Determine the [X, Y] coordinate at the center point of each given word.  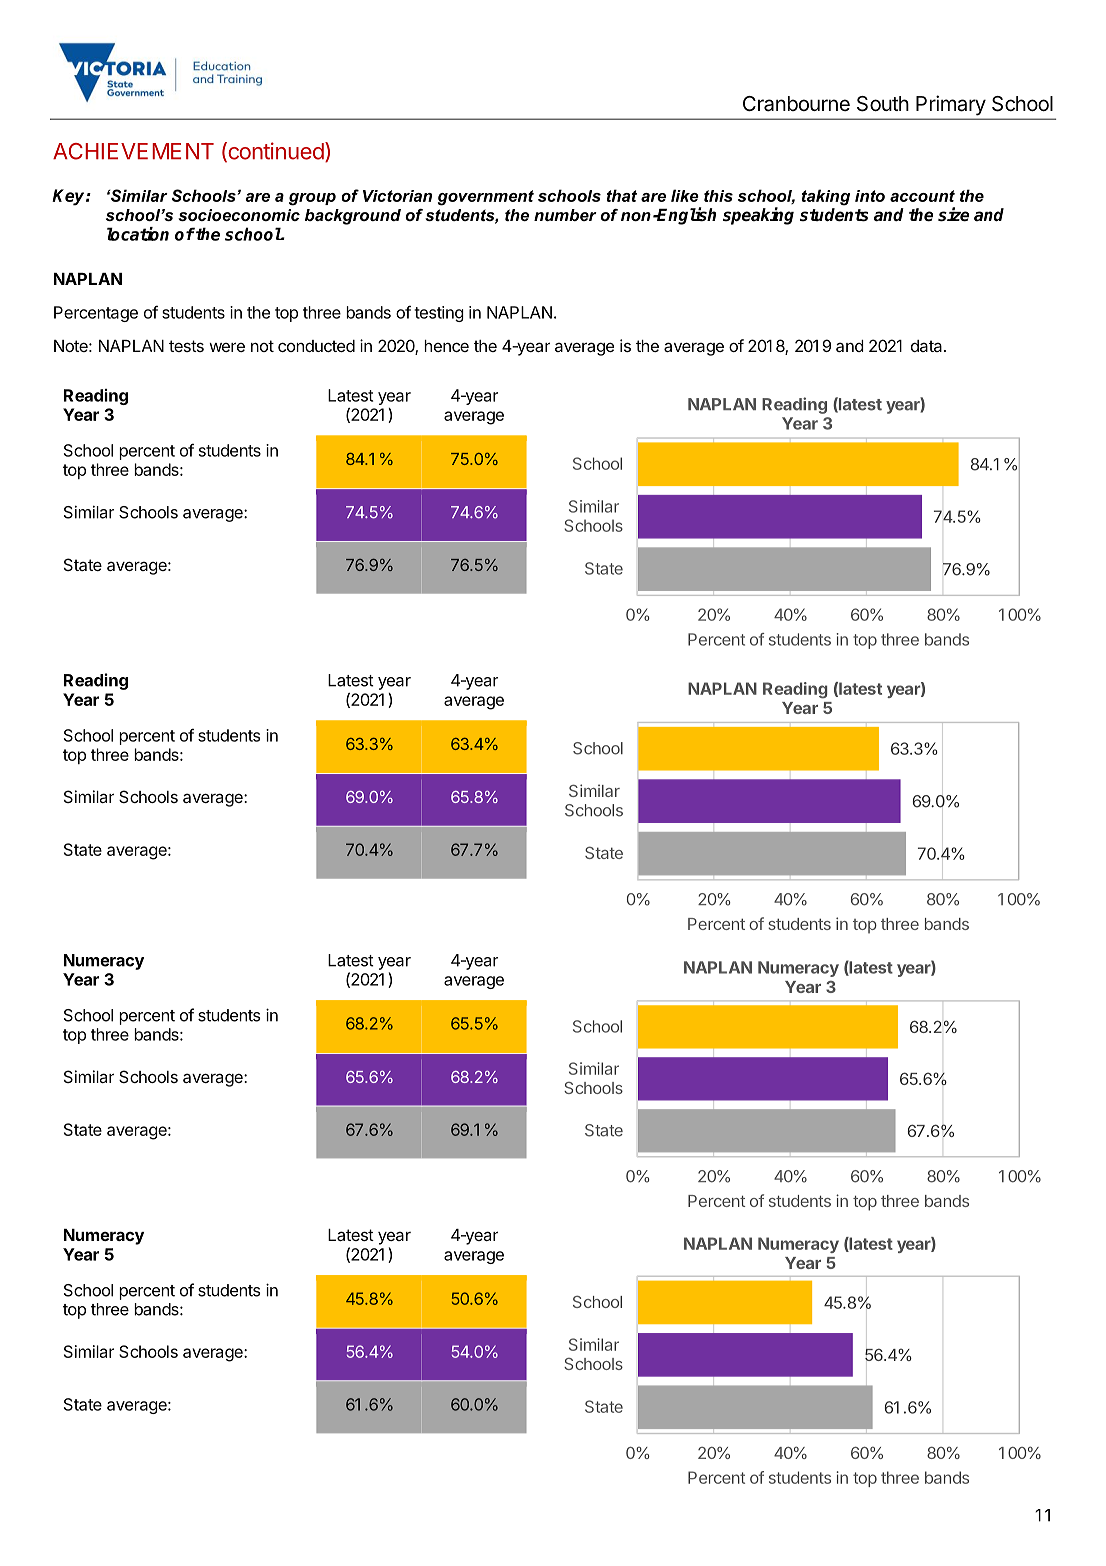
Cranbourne [796, 104]
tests [186, 346]
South [883, 104]
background [353, 217]
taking [826, 197]
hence [446, 346]
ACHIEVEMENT [133, 151]
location [138, 234]
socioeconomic [239, 215]
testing [439, 314]
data [928, 346]
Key [69, 197]
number [565, 215]
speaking [758, 216]
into [870, 196]
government [486, 198]
